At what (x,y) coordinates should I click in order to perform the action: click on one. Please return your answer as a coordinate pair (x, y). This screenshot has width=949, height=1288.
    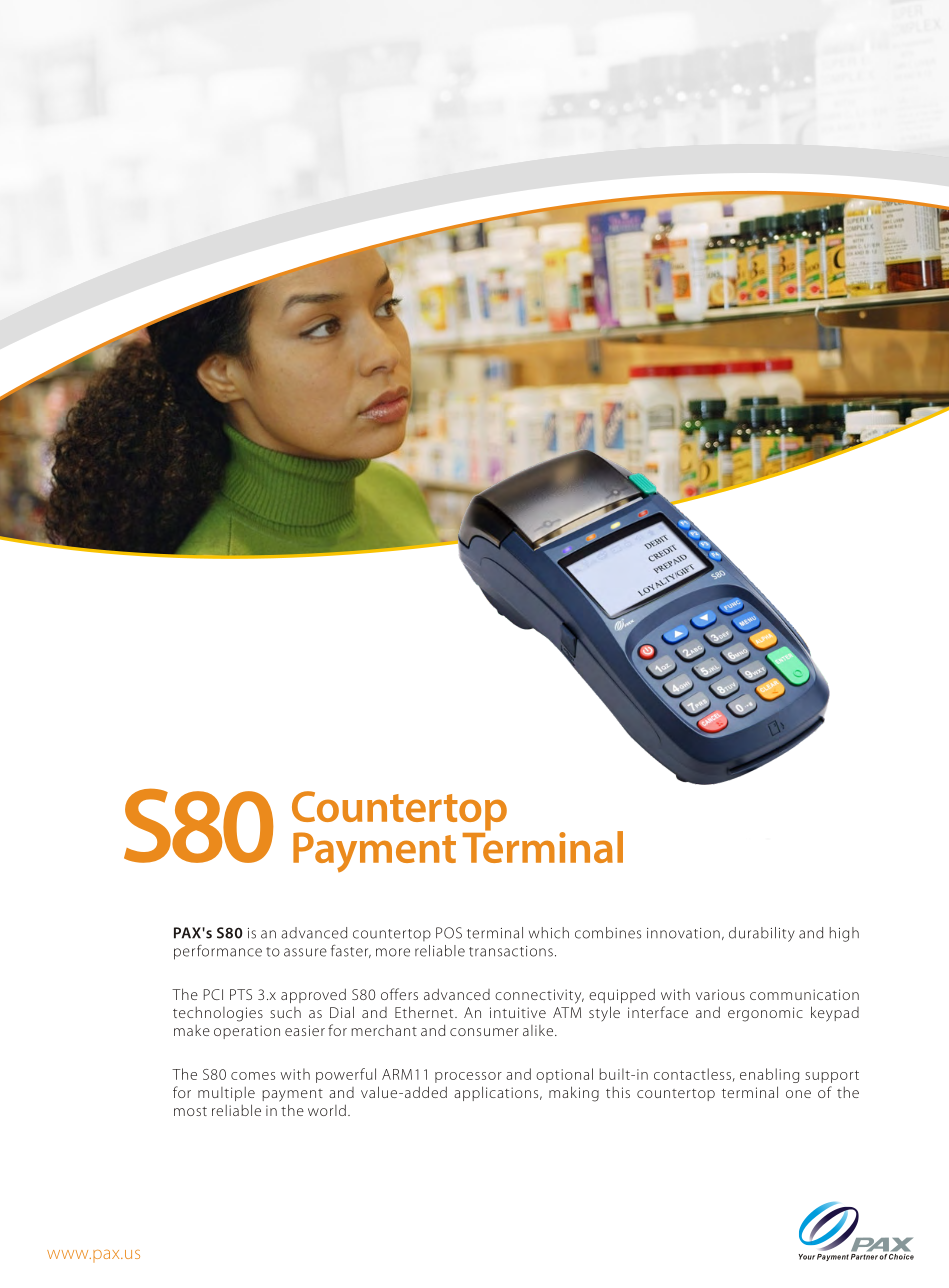
    Looking at the image, I should click on (798, 1094).
